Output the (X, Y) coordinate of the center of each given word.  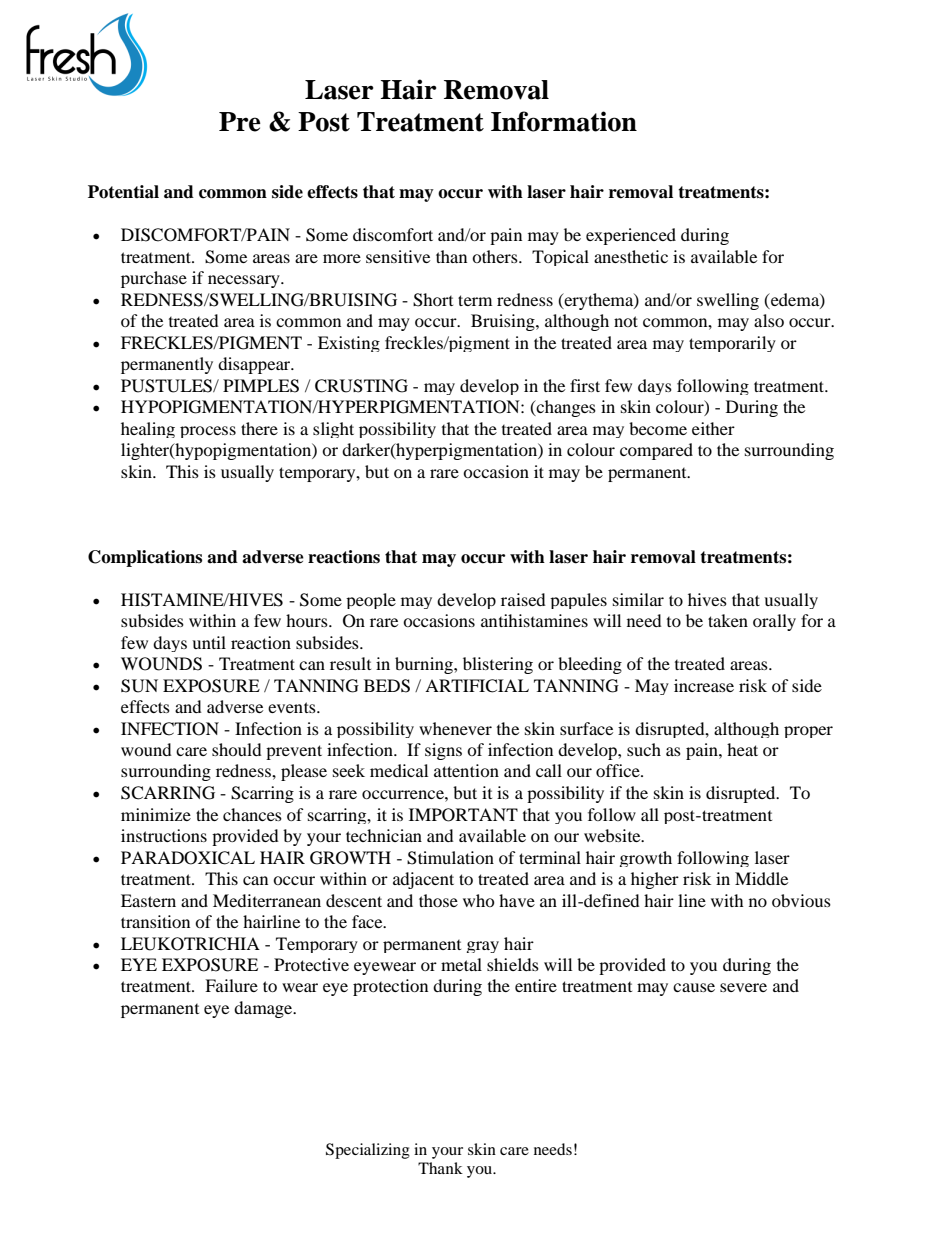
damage (264, 1009)
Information (564, 121)
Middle (761, 878)
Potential (123, 192)
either (713, 428)
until (209, 642)
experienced (631, 236)
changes (565, 408)
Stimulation (450, 858)
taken (728, 620)
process (208, 432)
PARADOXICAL (188, 858)
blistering (498, 665)
